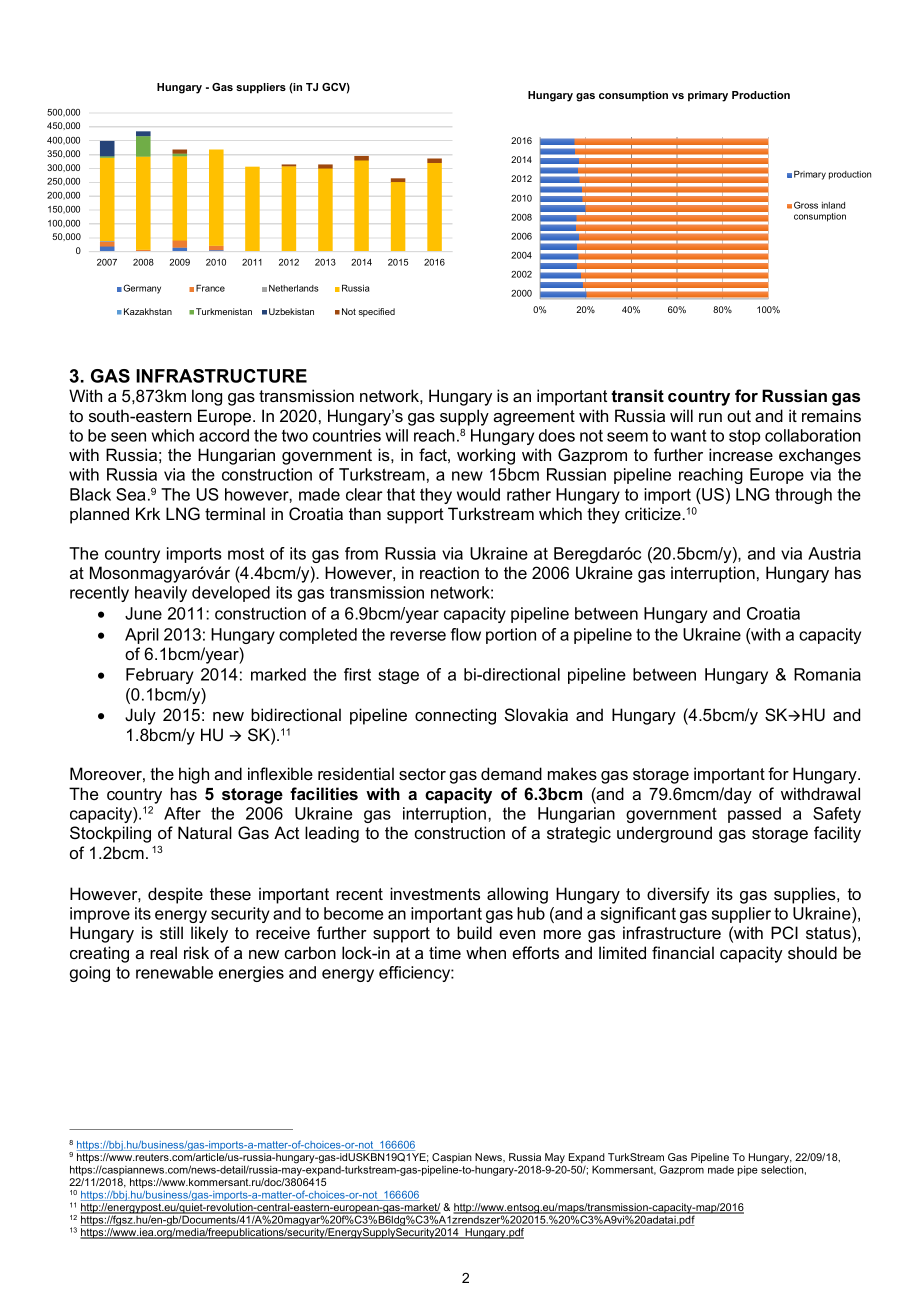  Describe the element at coordinates (784, 933) in the screenshot. I see `PCI` at that location.
